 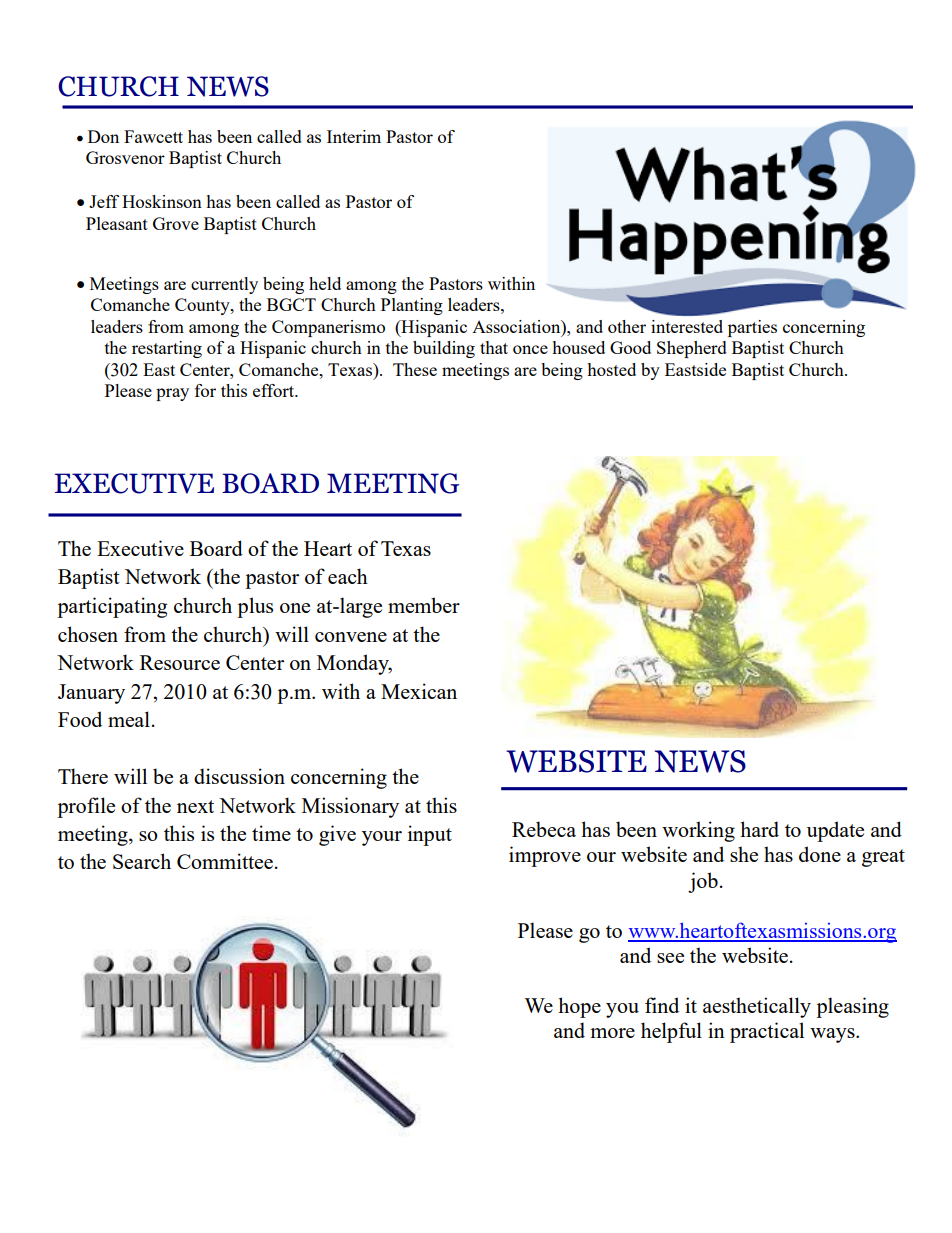 I want to click on Fawcett, so click(x=153, y=136).
